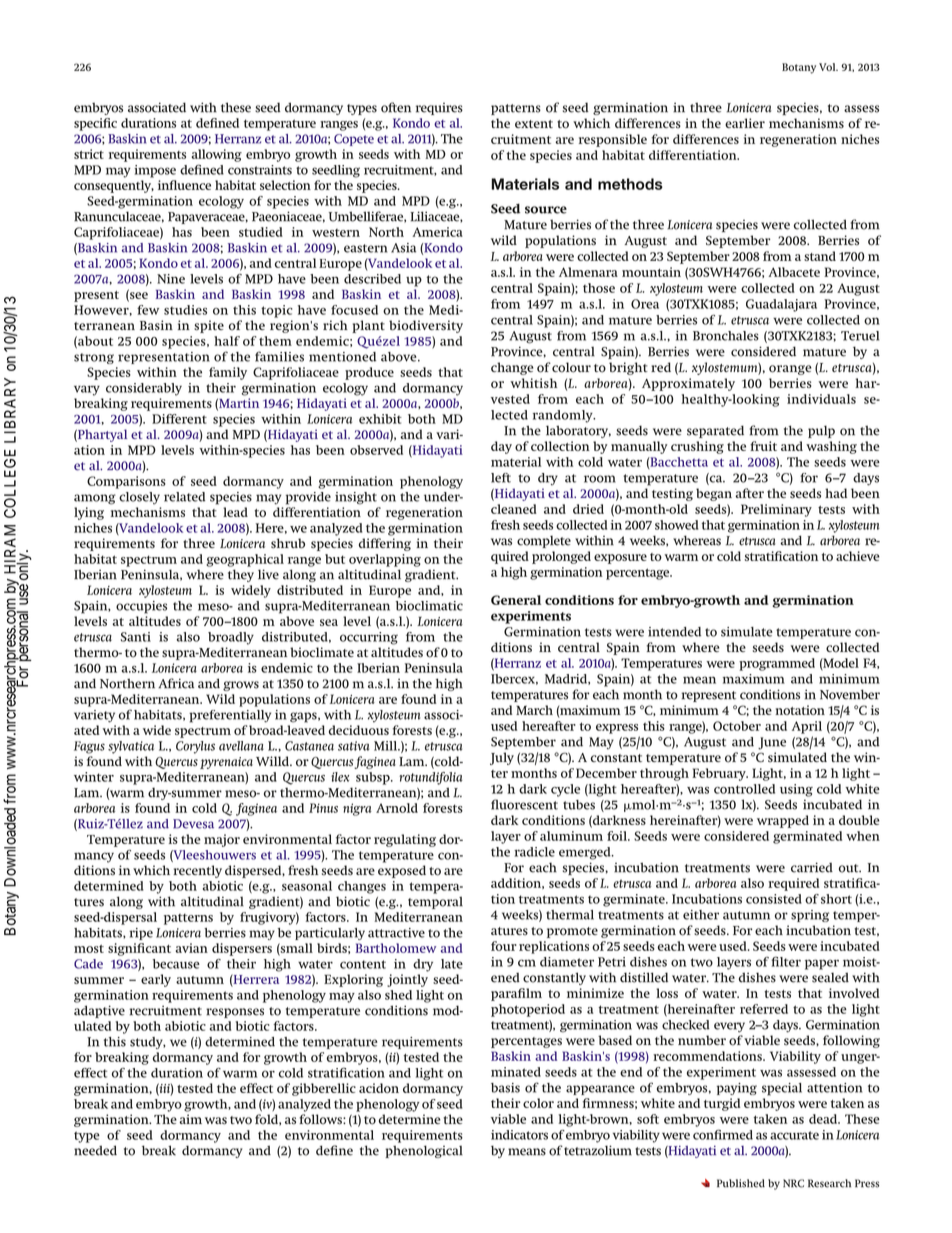 The width and height of the page is (952, 1233). Describe the element at coordinates (744, 789) in the page. I see `controlled` at that location.
